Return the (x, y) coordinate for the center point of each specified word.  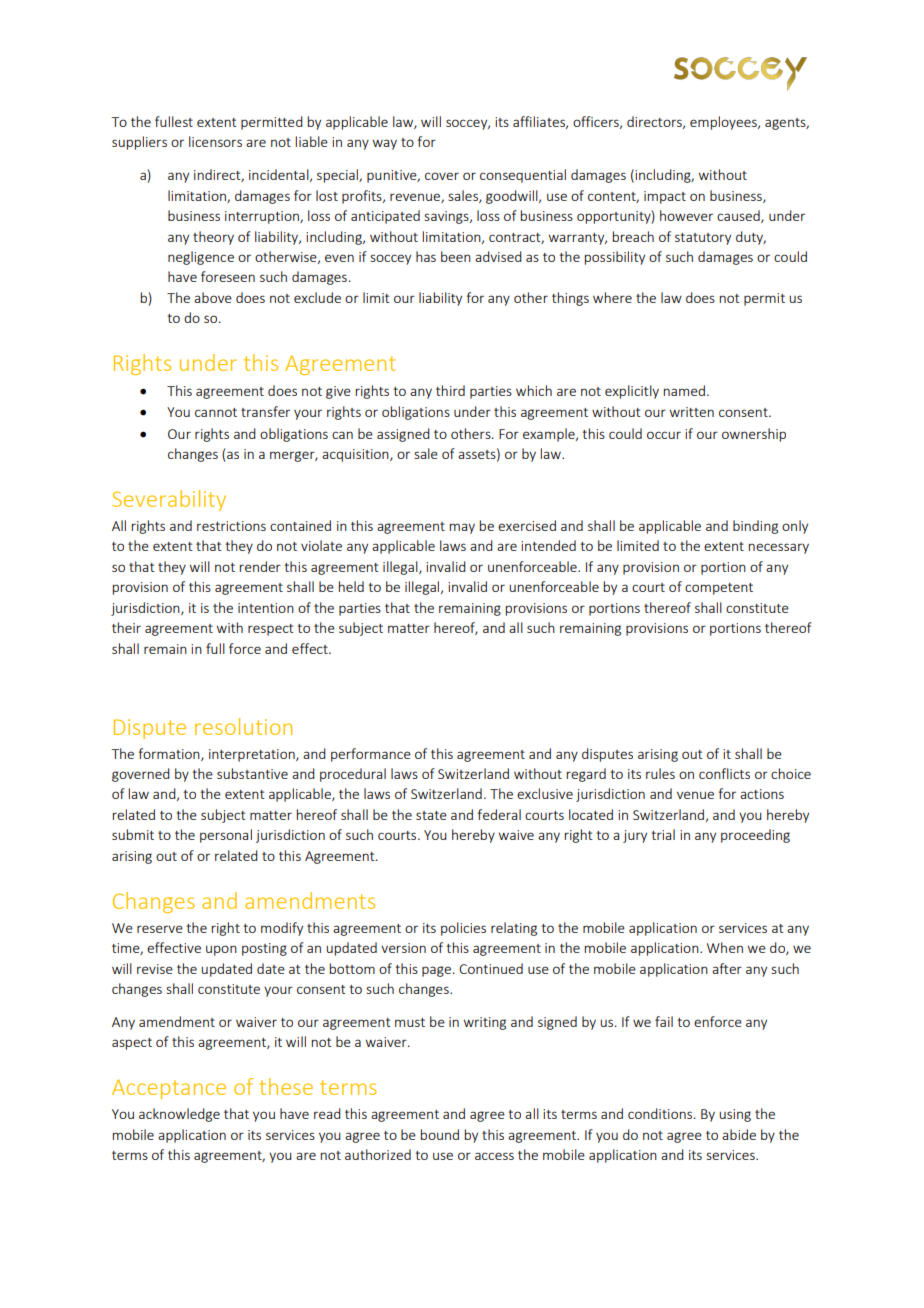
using (735, 1115)
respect (271, 630)
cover (442, 176)
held (351, 586)
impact (665, 197)
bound (440, 1134)
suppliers (139, 143)
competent (719, 589)
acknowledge (179, 1115)
